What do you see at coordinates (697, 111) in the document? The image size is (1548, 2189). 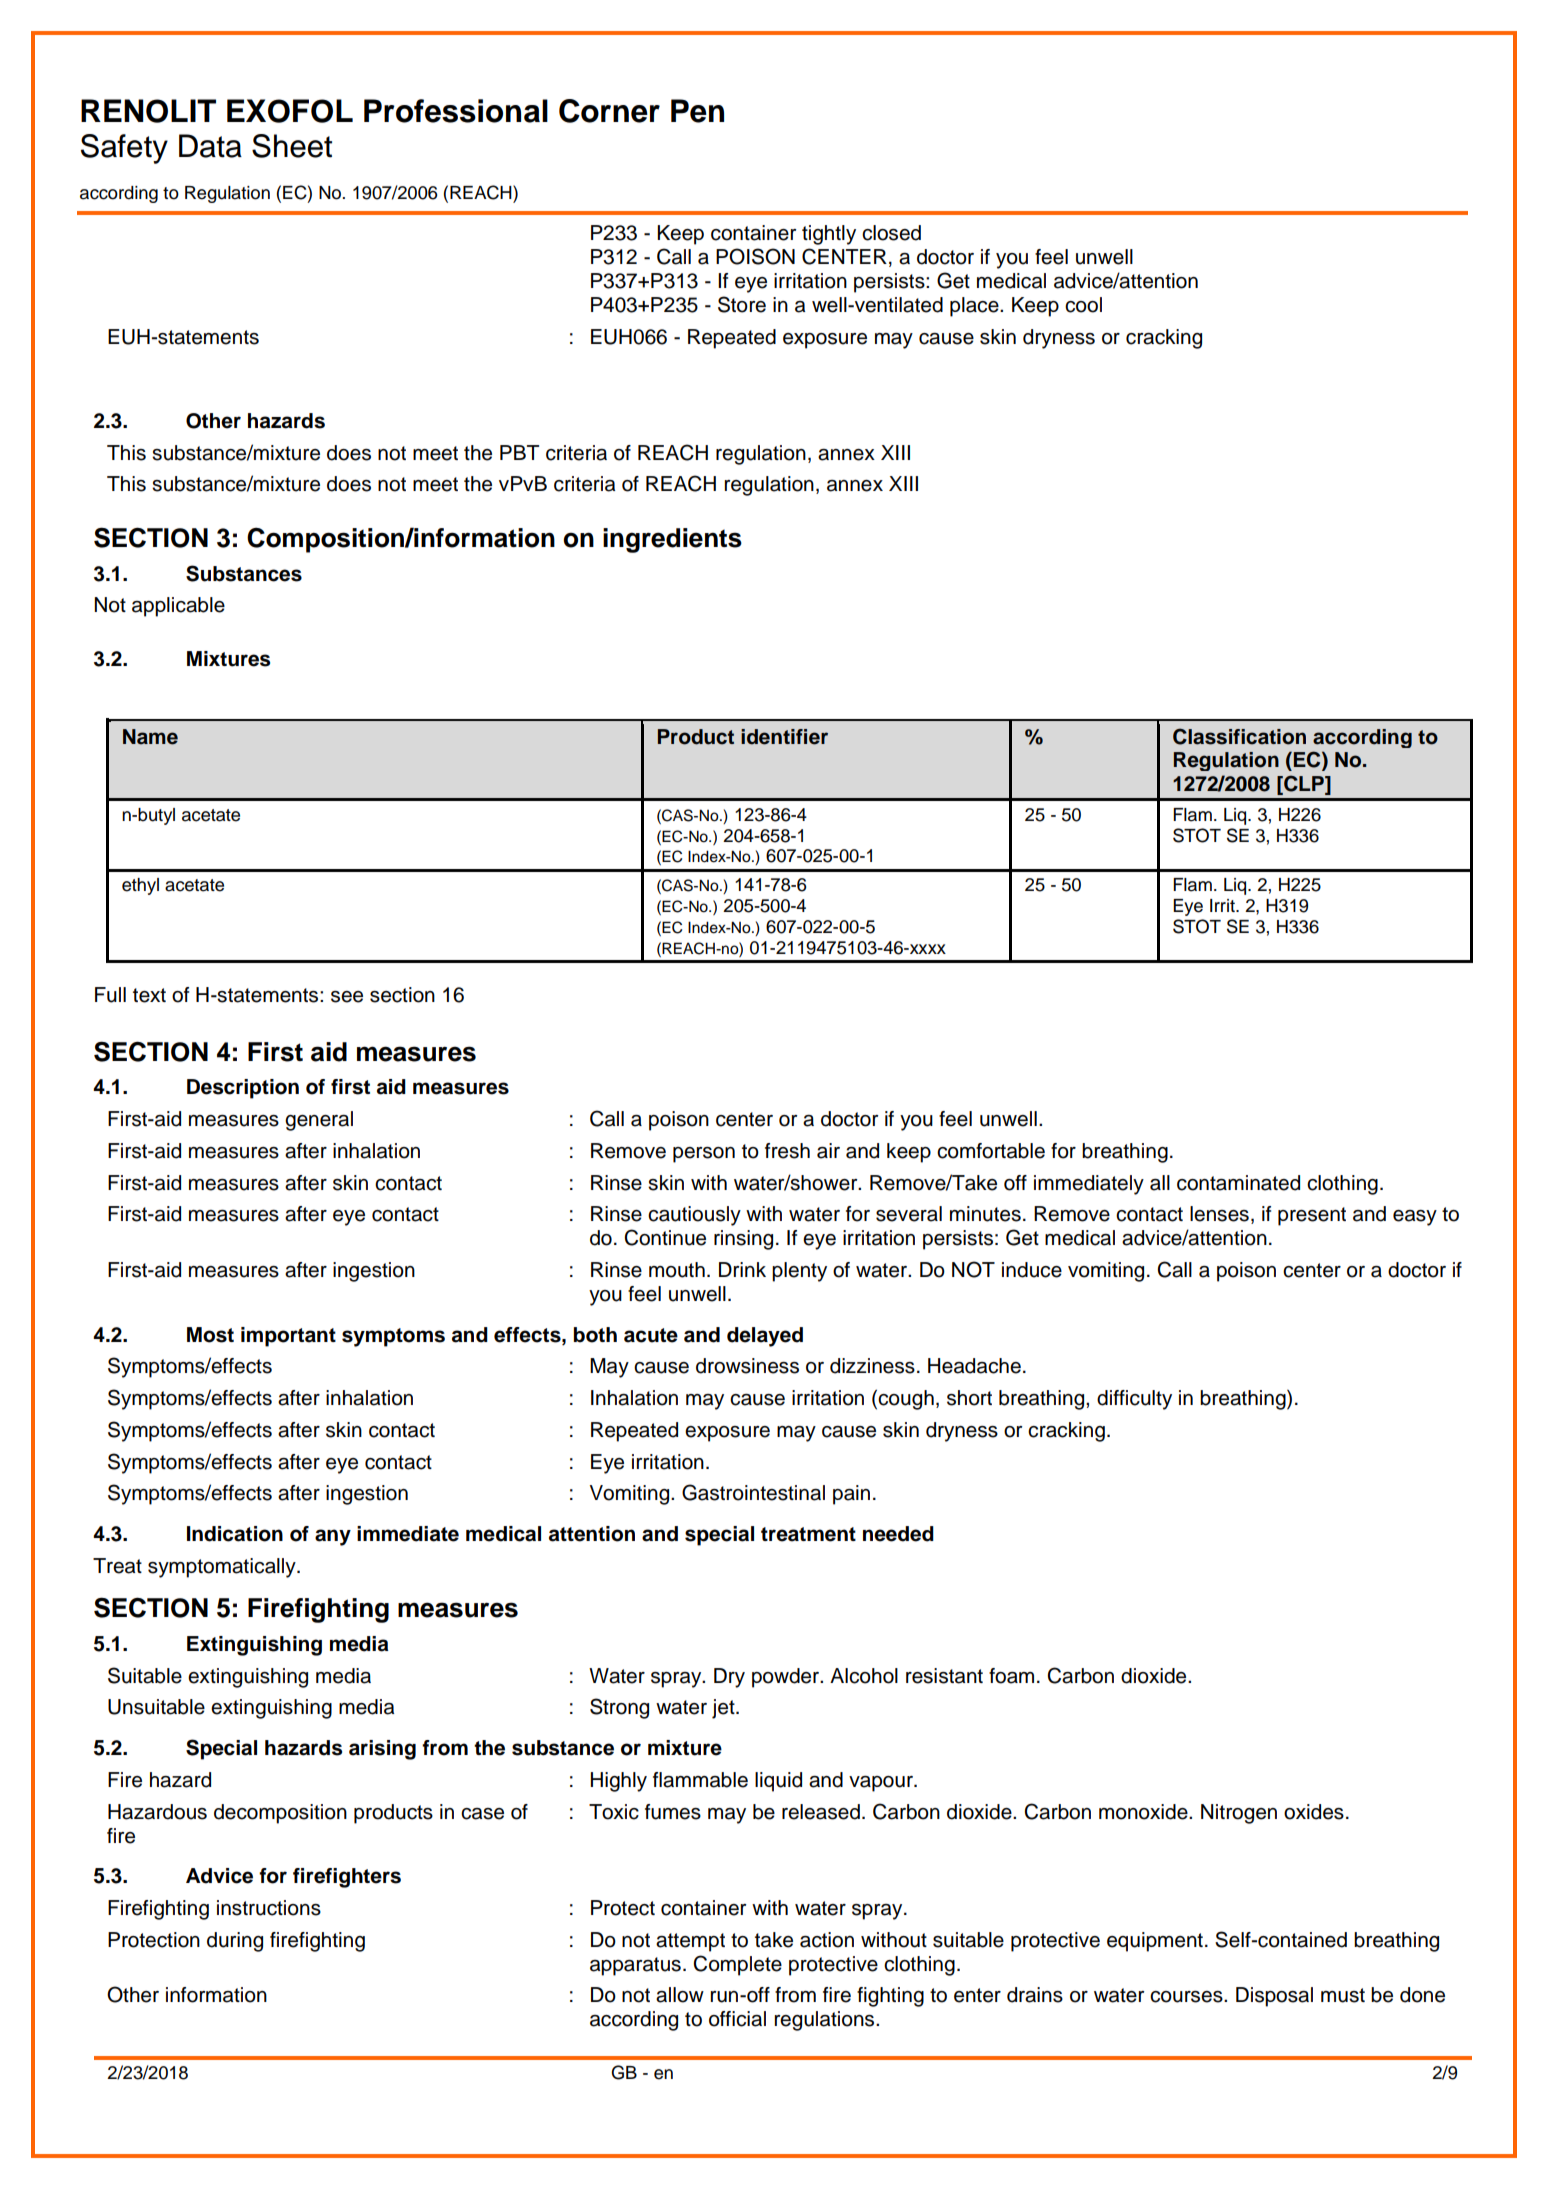 I see `Pen` at bounding box center [697, 111].
